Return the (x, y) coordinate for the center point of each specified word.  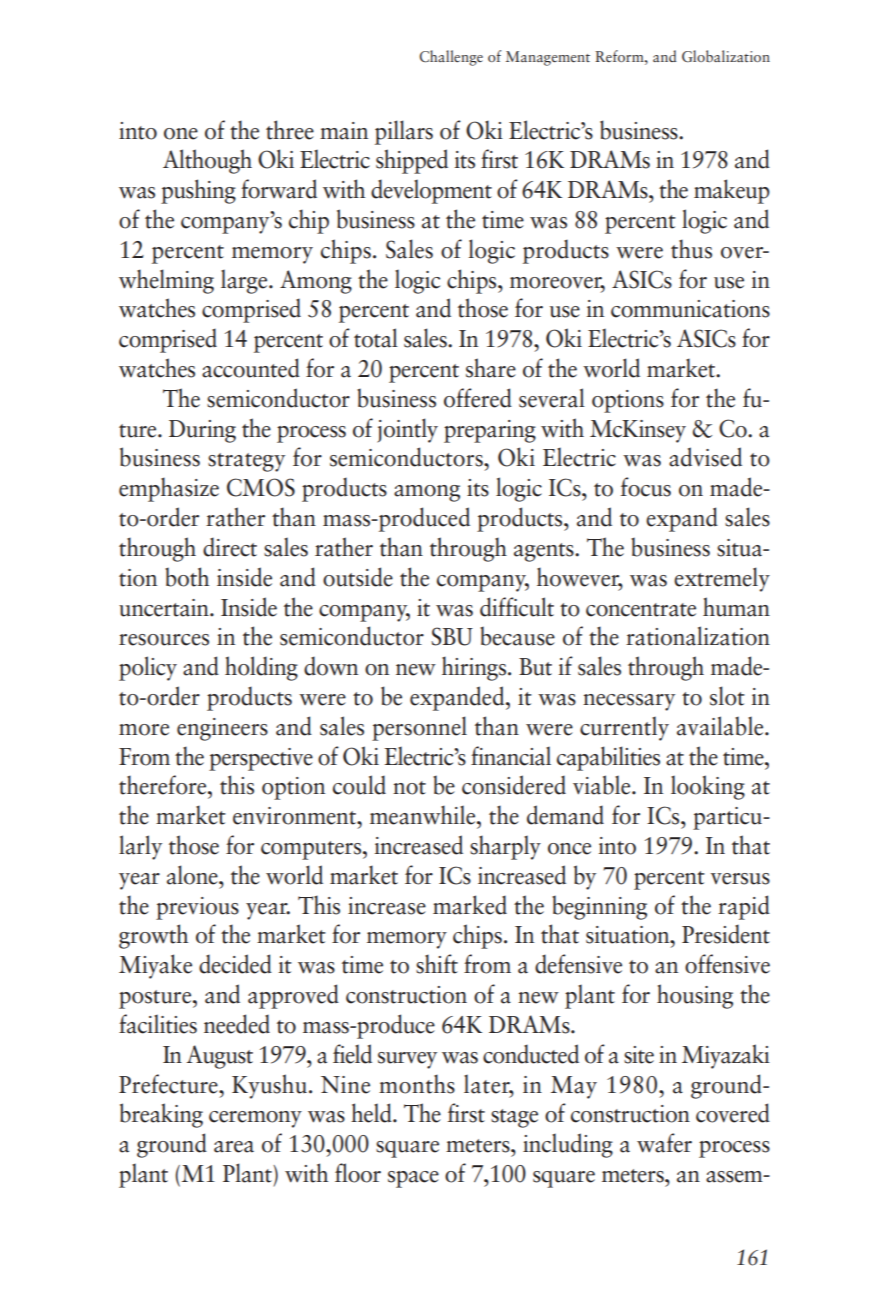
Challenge (451, 58)
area (234, 1147)
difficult (517, 607)
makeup (732, 191)
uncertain (165, 608)
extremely (722, 579)
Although (207, 161)
